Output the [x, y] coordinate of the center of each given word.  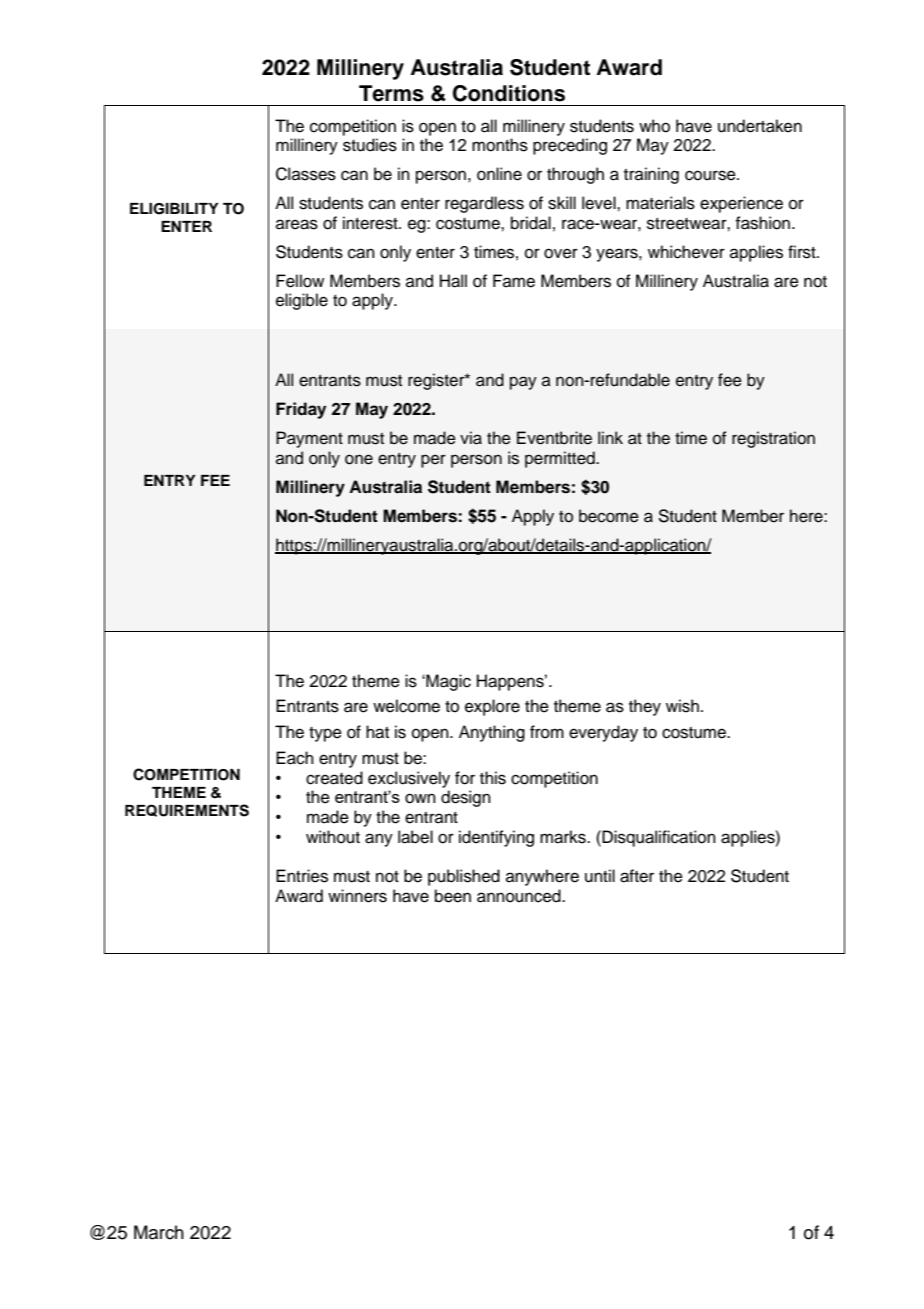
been [453, 896]
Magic [447, 682]
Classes [306, 174]
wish [682, 706]
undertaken [760, 126]
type [325, 734]
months [500, 145]
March [159, 1232]
